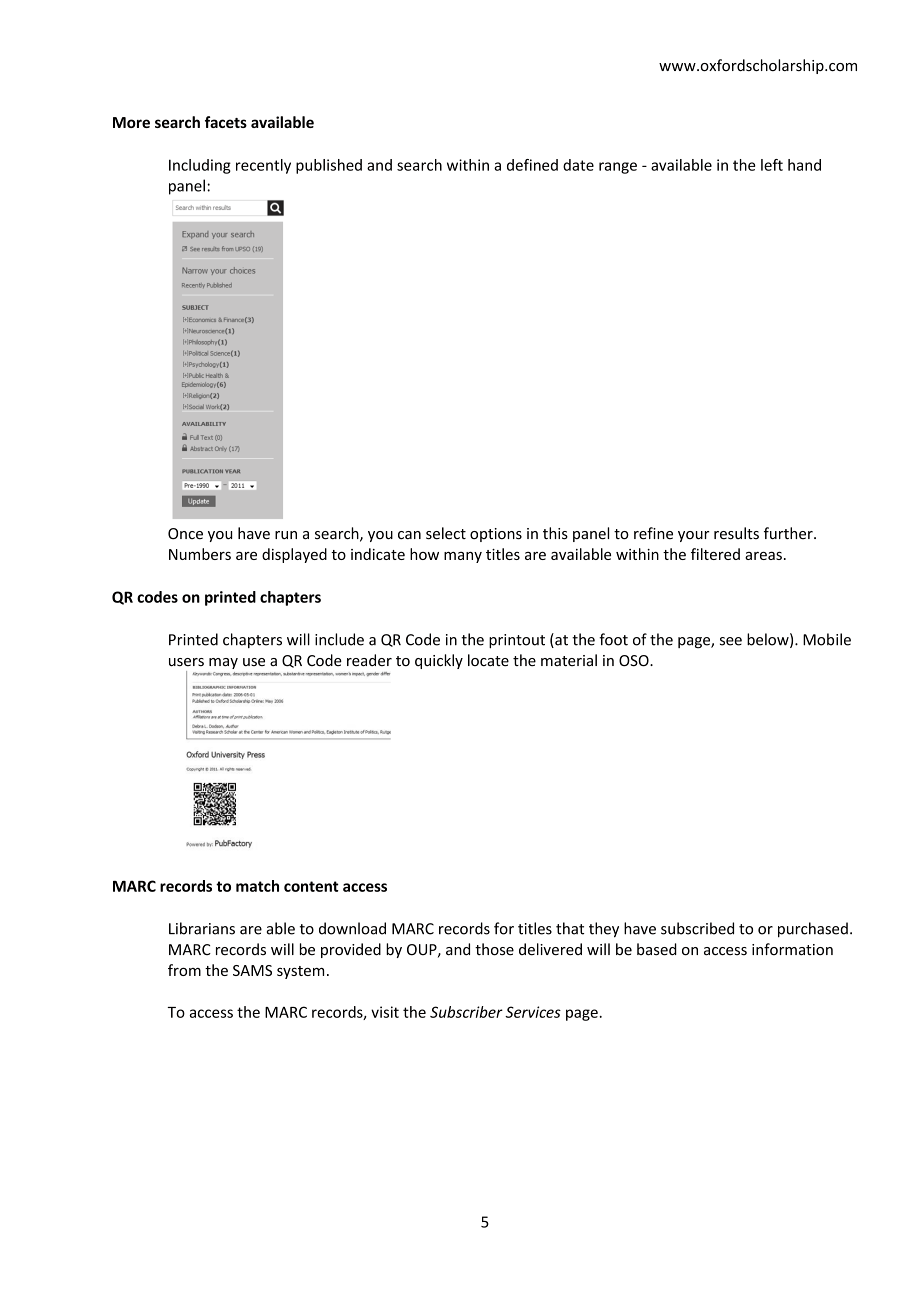 Image resolution: width=924 pixels, height=1308 pixels. I want to click on Including, so click(200, 166).
